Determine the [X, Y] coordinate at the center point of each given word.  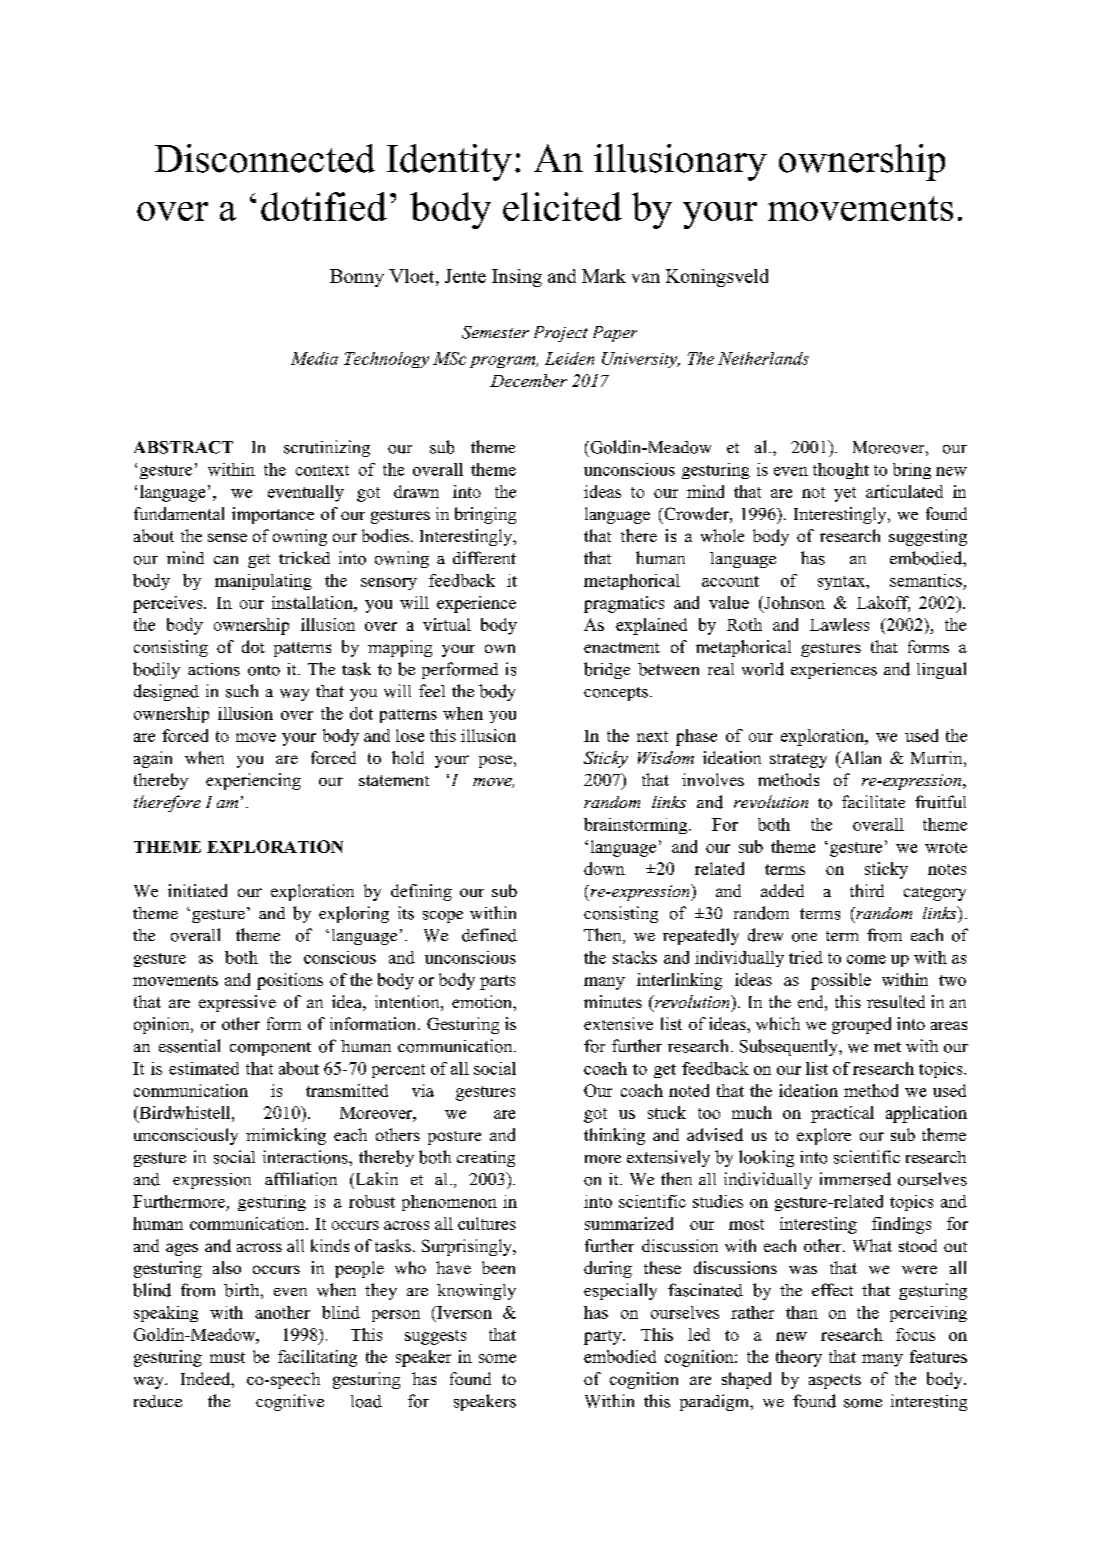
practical [842, 1114]
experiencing [253, 781]
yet [845, 494]
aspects [835, 1381]
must [227, 1357]
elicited [562, 206]
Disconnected [265, 158]
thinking [614, 1136]
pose [495, 761]
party [604, 1337]
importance [273, 515]
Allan [860, 757]
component [270, 1049]
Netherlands [763, 358]
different [484, 557]
